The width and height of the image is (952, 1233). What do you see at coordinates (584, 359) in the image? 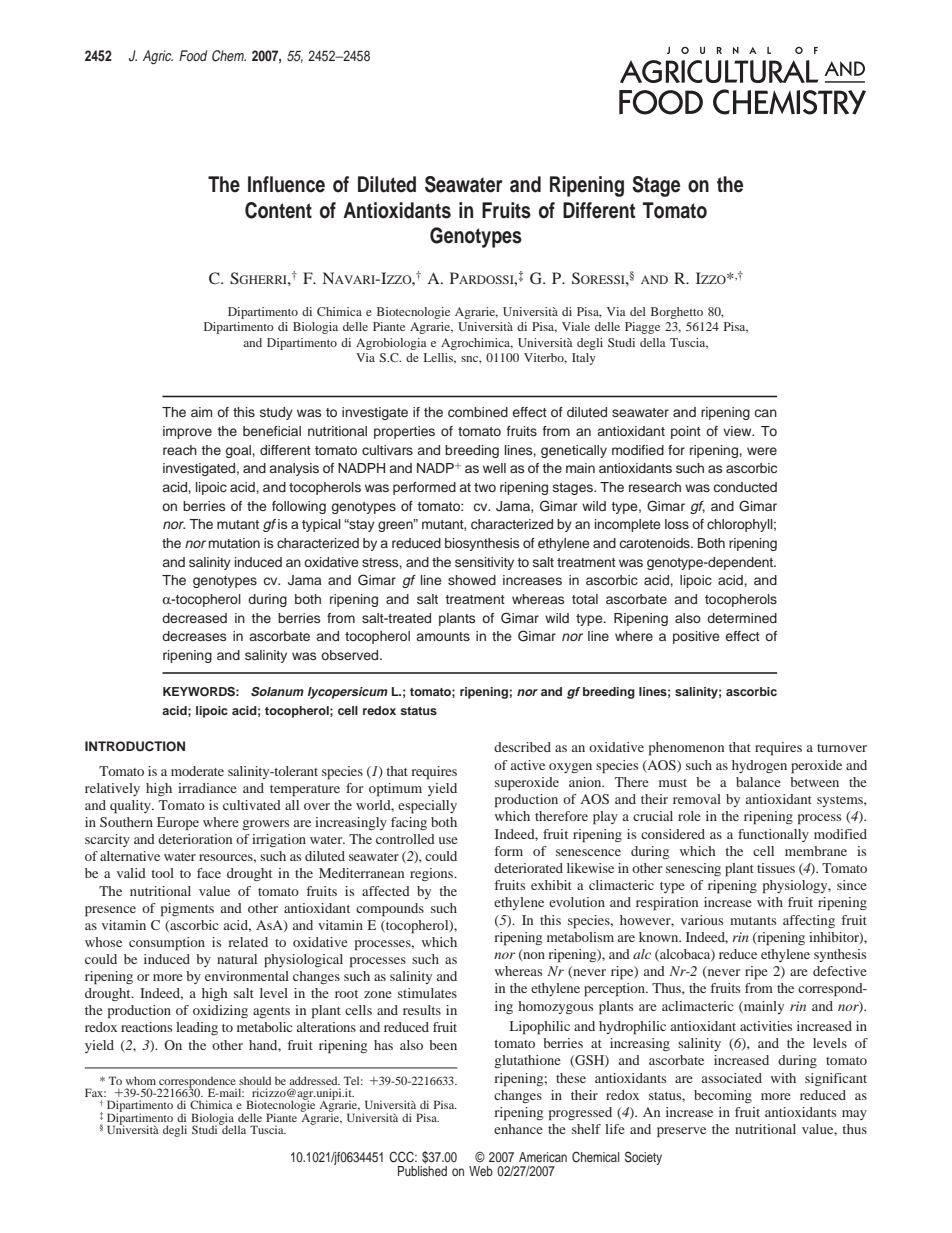
I see `Italy` at bounding box center [584, 359].
